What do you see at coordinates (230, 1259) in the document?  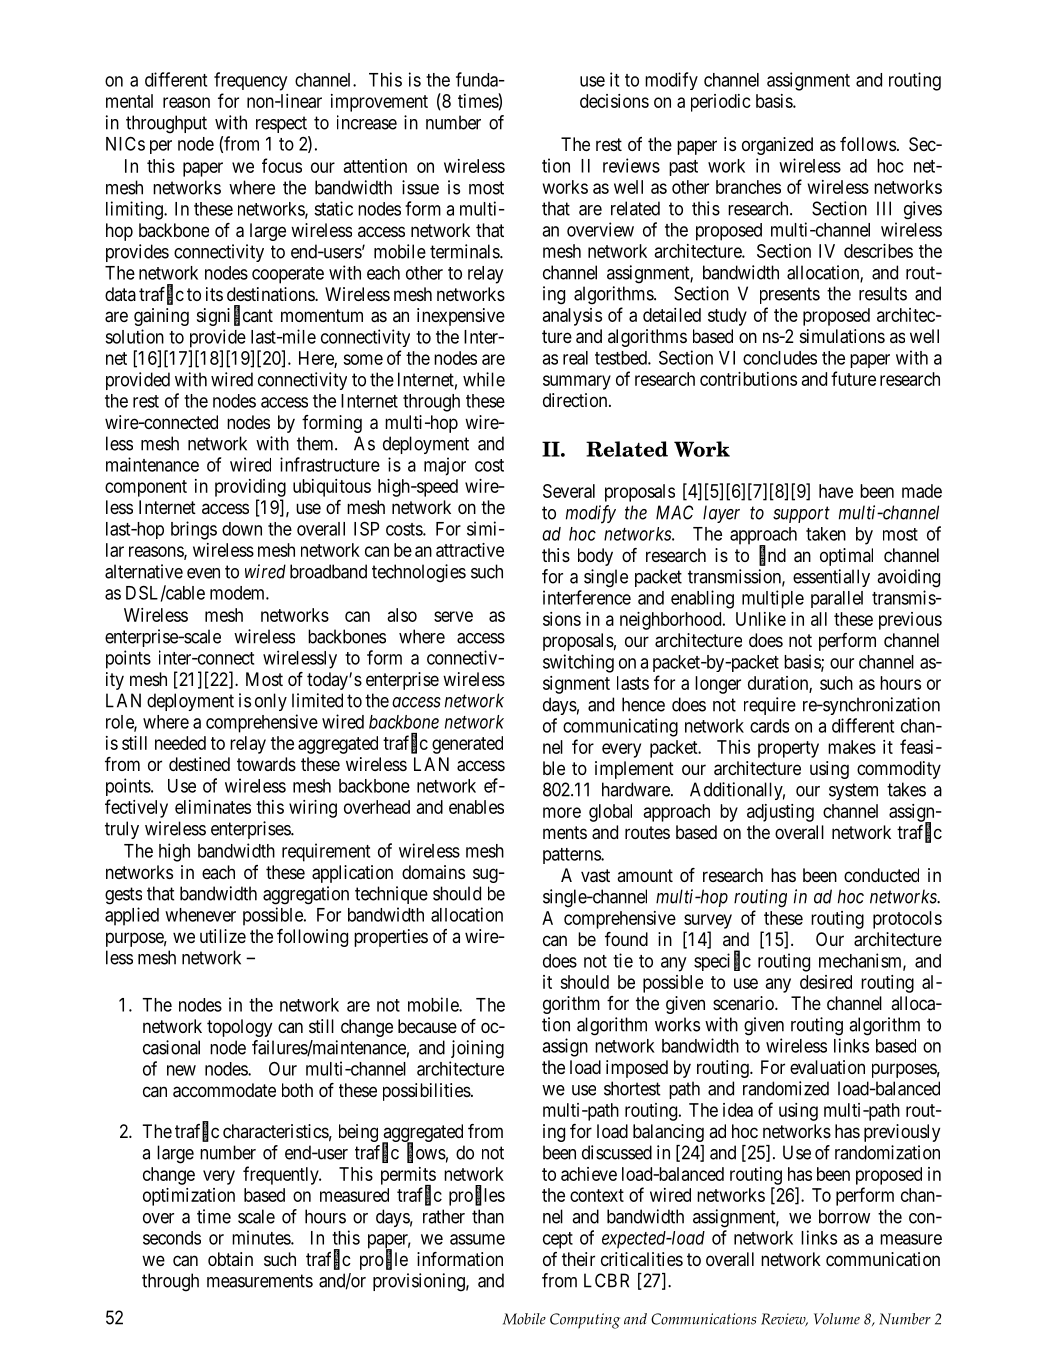 I see `obtain` at bounding box center [230, 1259].
